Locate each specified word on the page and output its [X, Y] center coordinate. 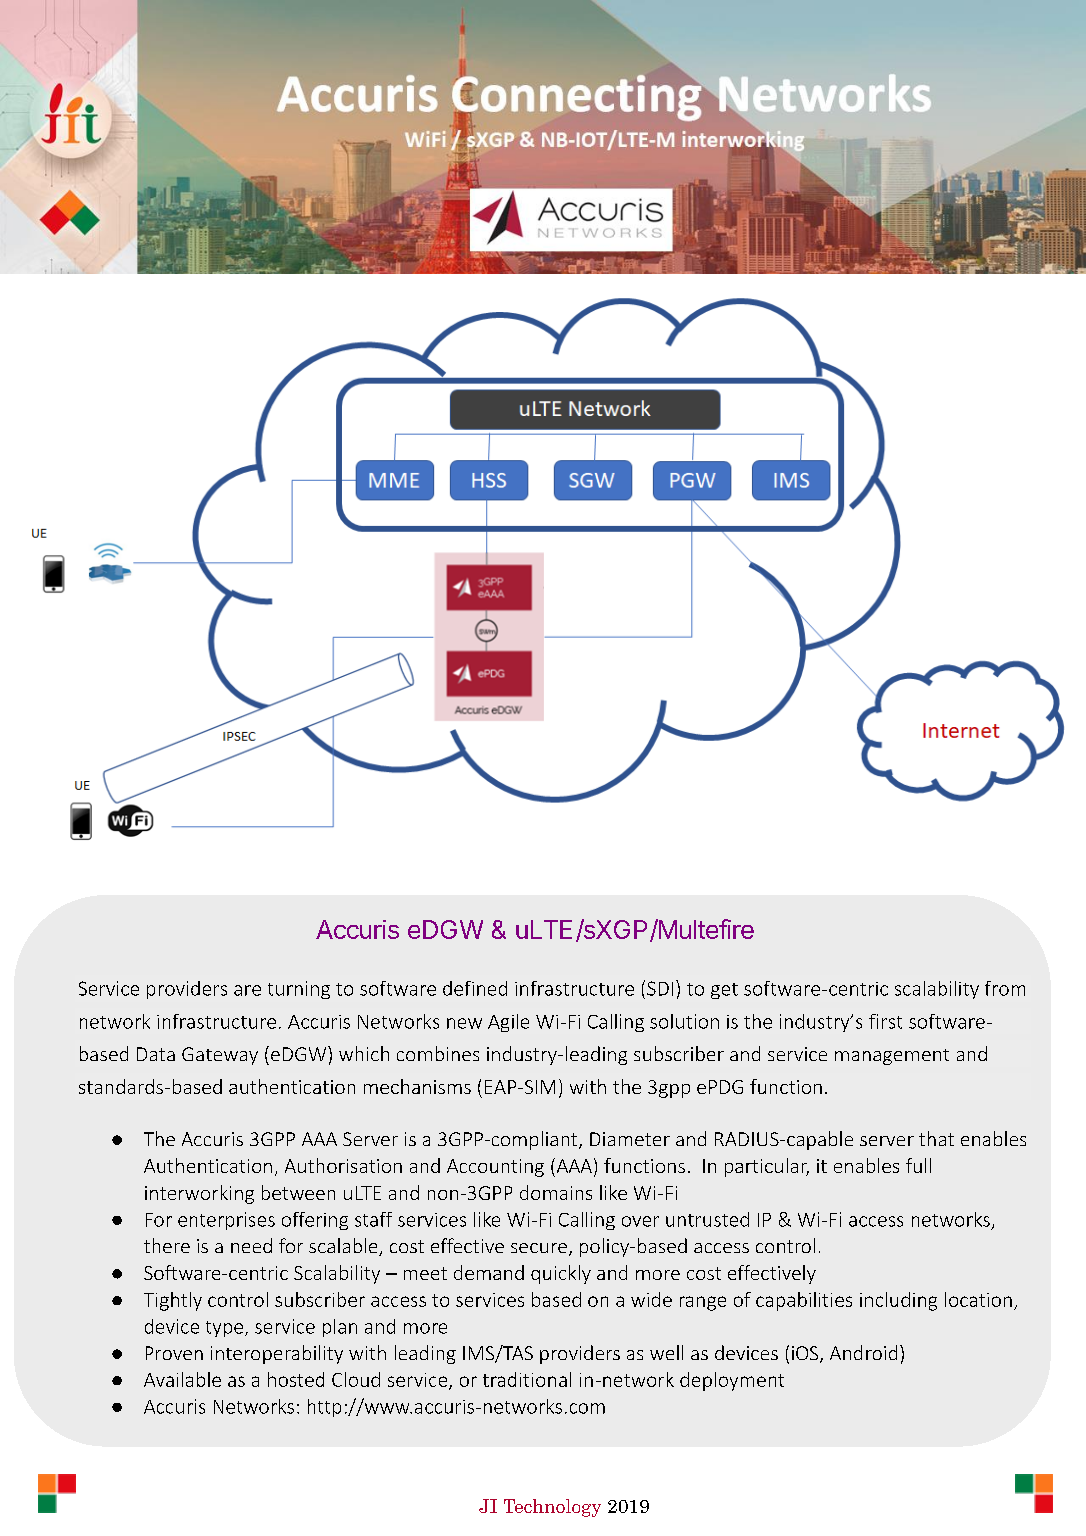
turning [299, 990]
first [885, 1021]
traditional [527, 1379]
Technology [552, 1508]
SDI [660, 988]
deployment [732, 1381]
